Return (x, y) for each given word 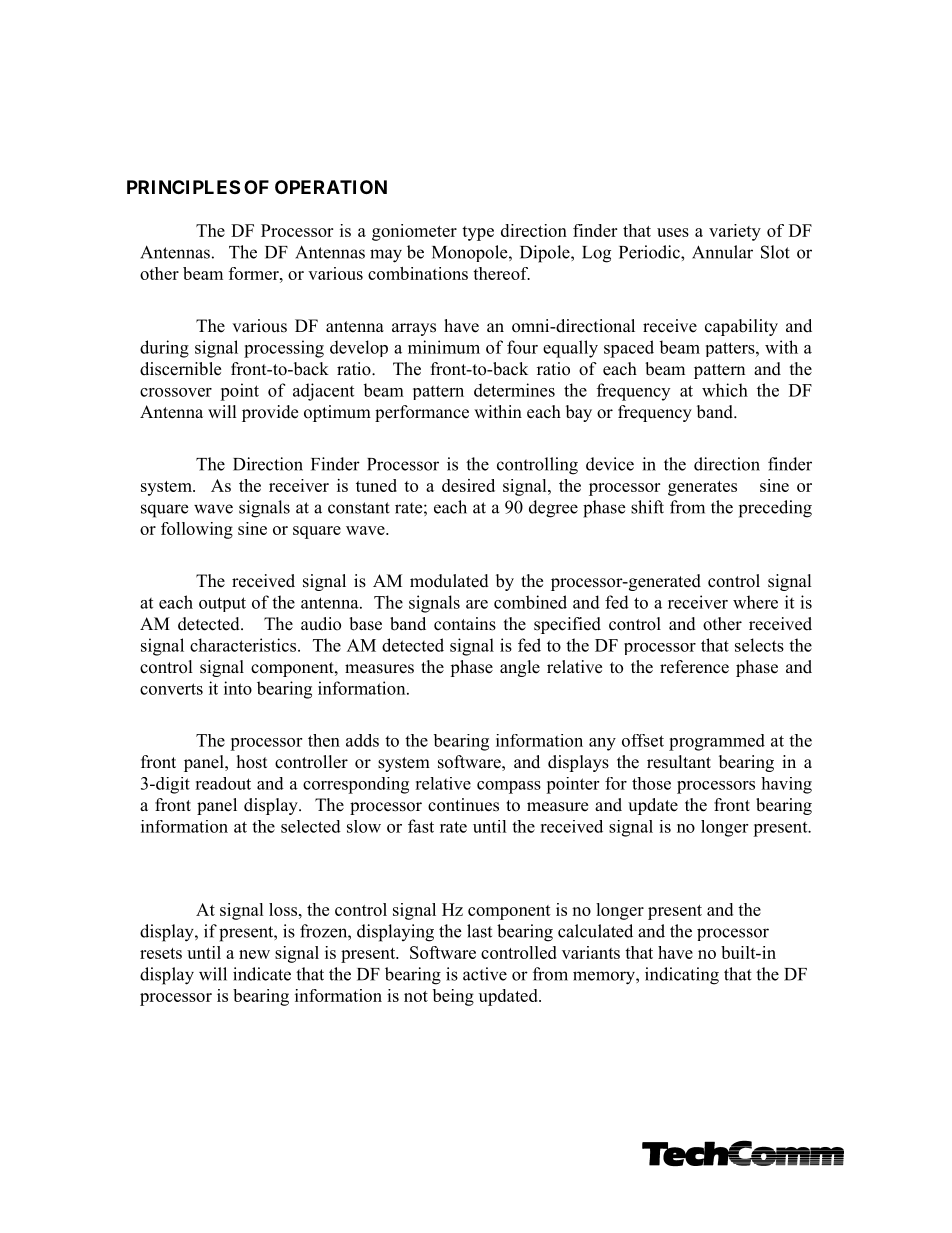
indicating (682, 976)
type (478, 233)
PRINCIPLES (183, 187)
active (485, 974)
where (755, 602)
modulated (449, 581)
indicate (262, 974)
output (222, 604)
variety (735, 232)
